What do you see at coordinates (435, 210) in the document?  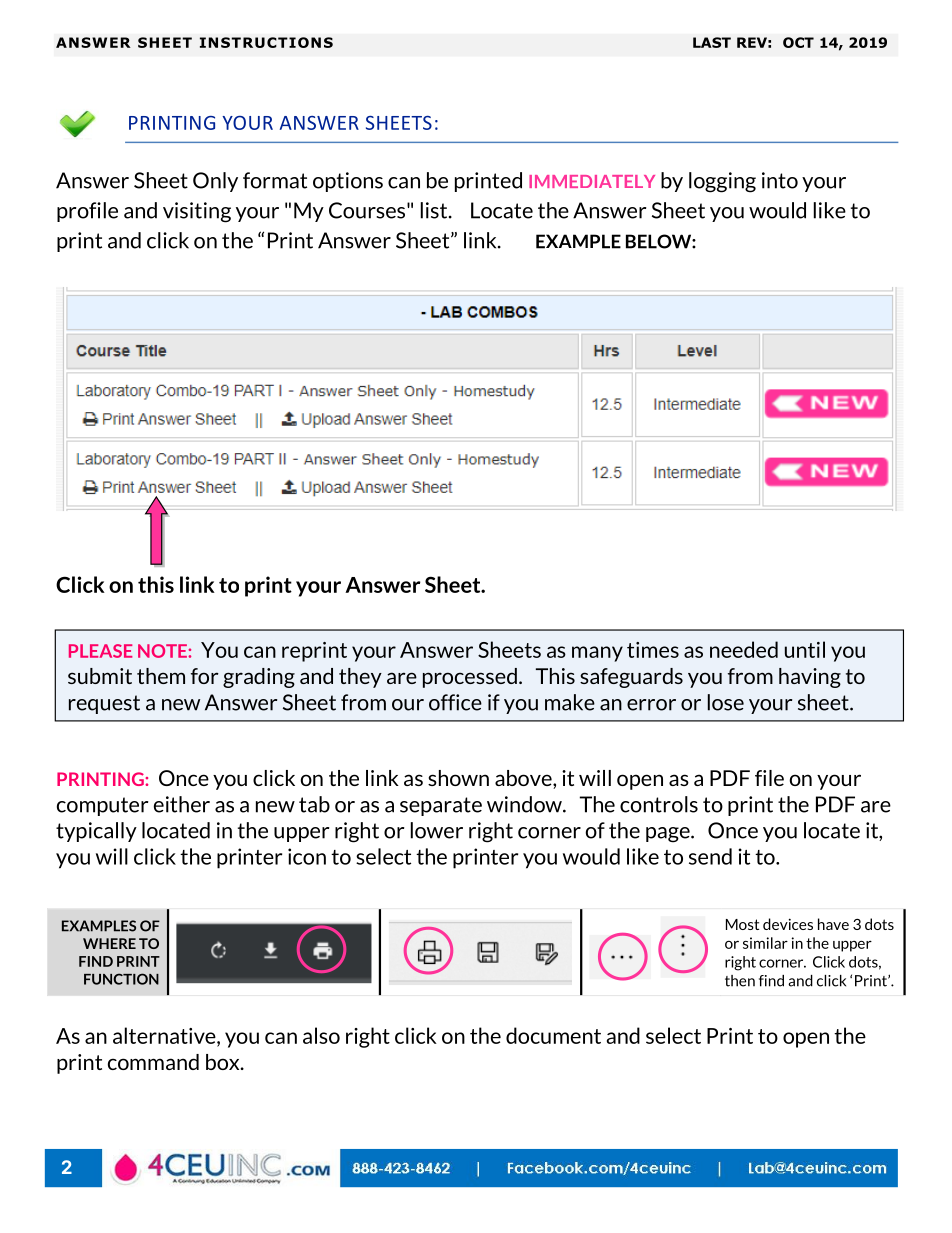 I see `list` at bounding box center [435, 210].
